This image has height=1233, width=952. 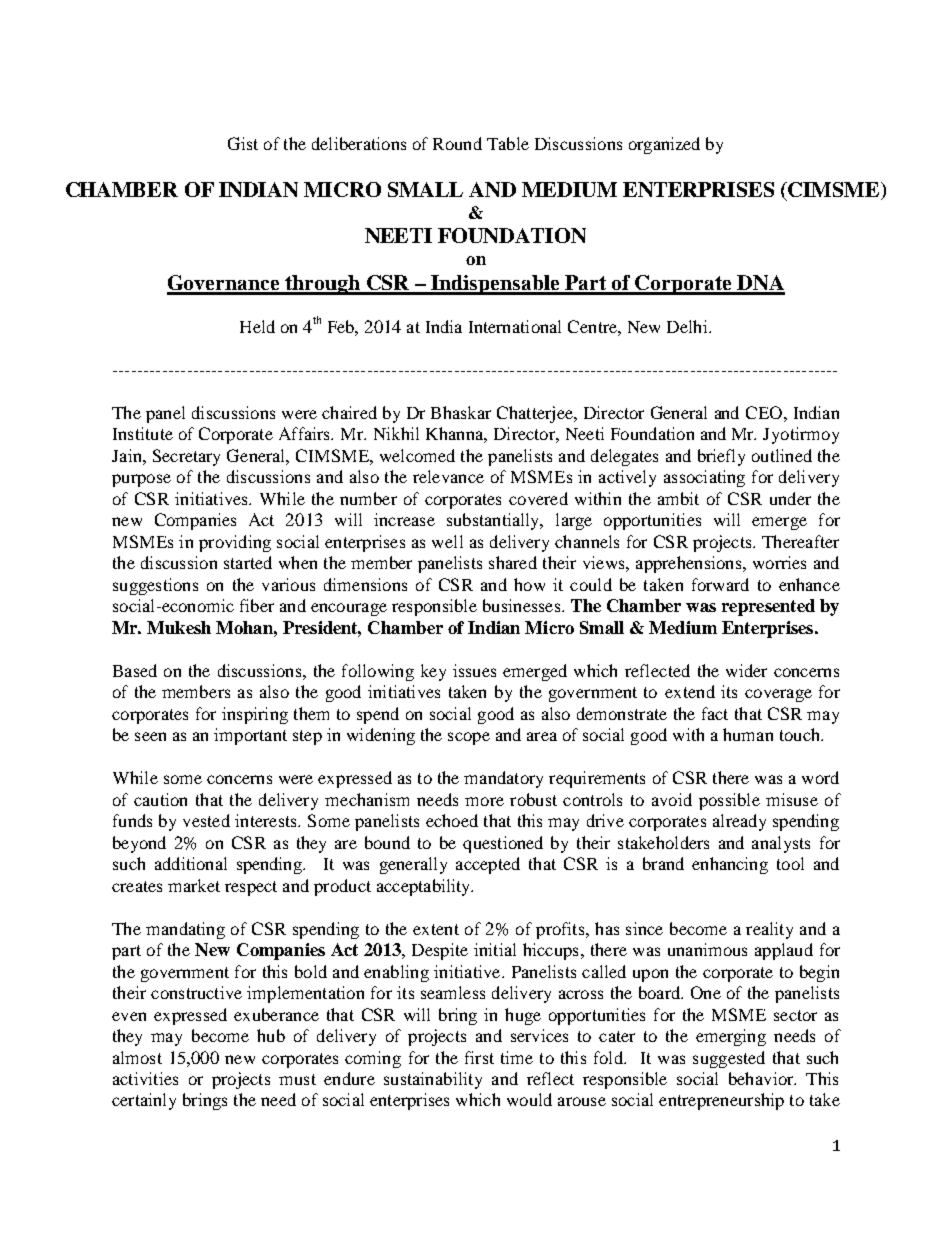 What do you see at coordinates (243, 143) in the image?
I see `Gist` at bounding box center [243, 143].
